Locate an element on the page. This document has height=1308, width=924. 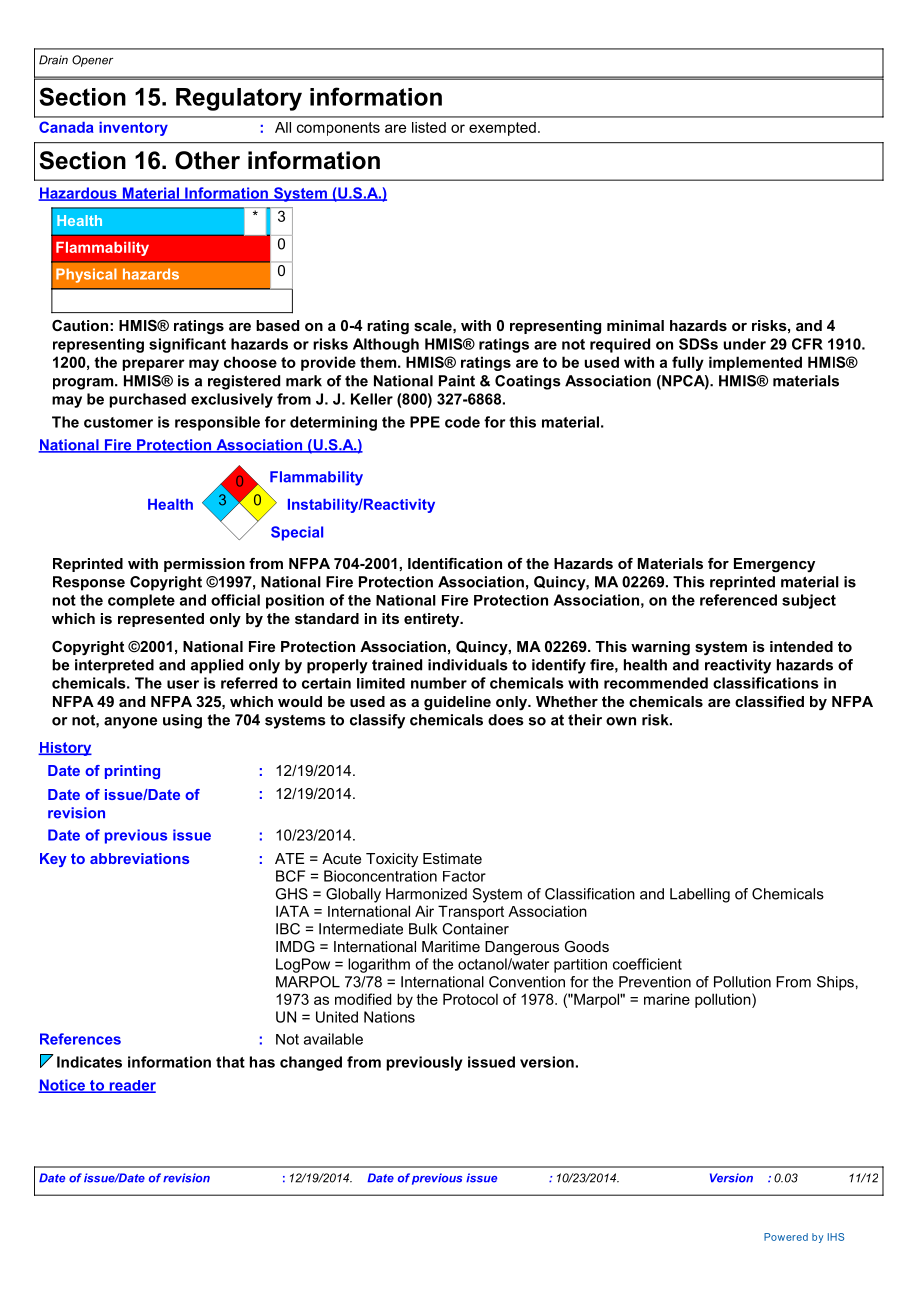
Emergency is located at coordinates (774, 565).
